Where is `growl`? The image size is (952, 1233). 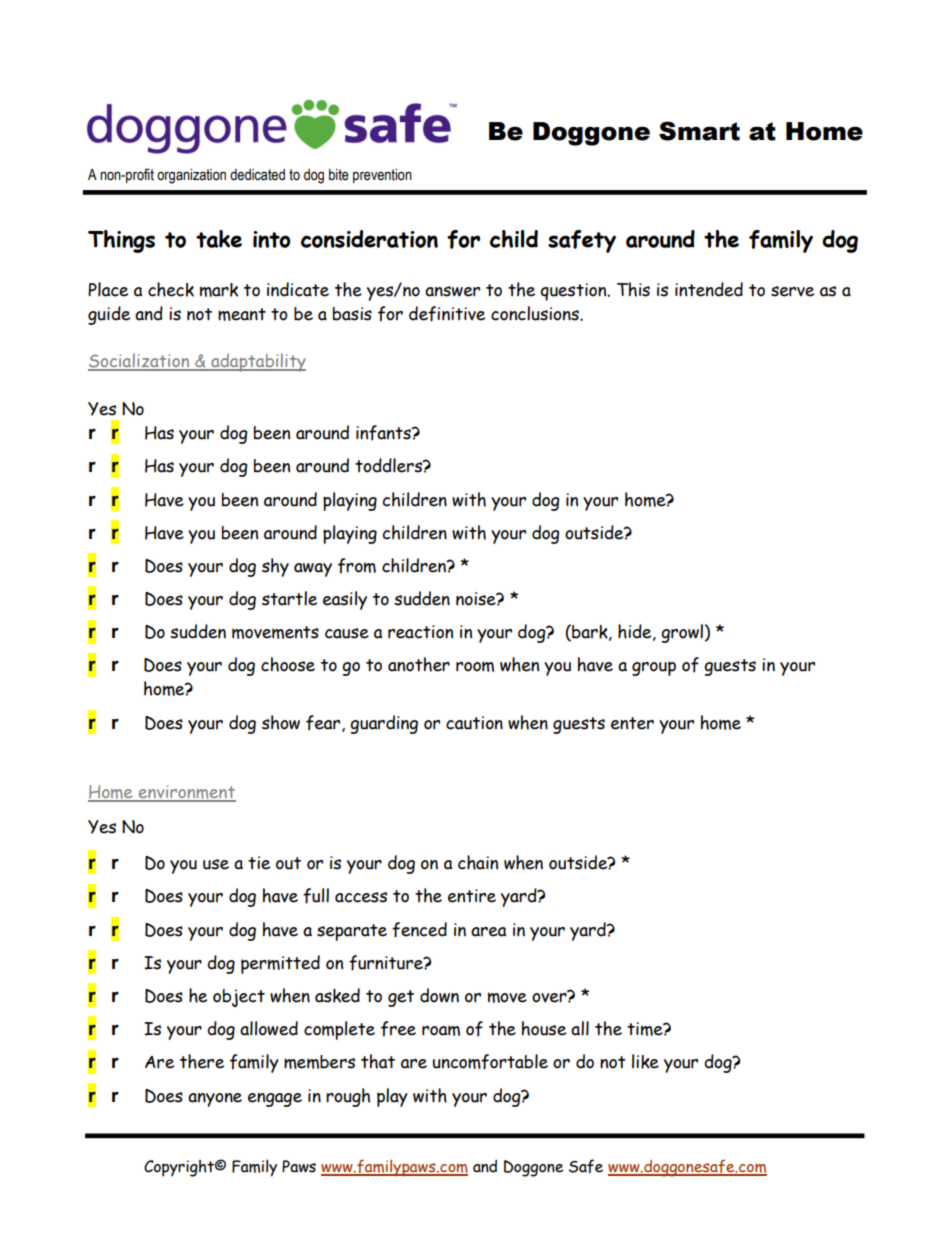 growl is located at coordinates (682, 633).
